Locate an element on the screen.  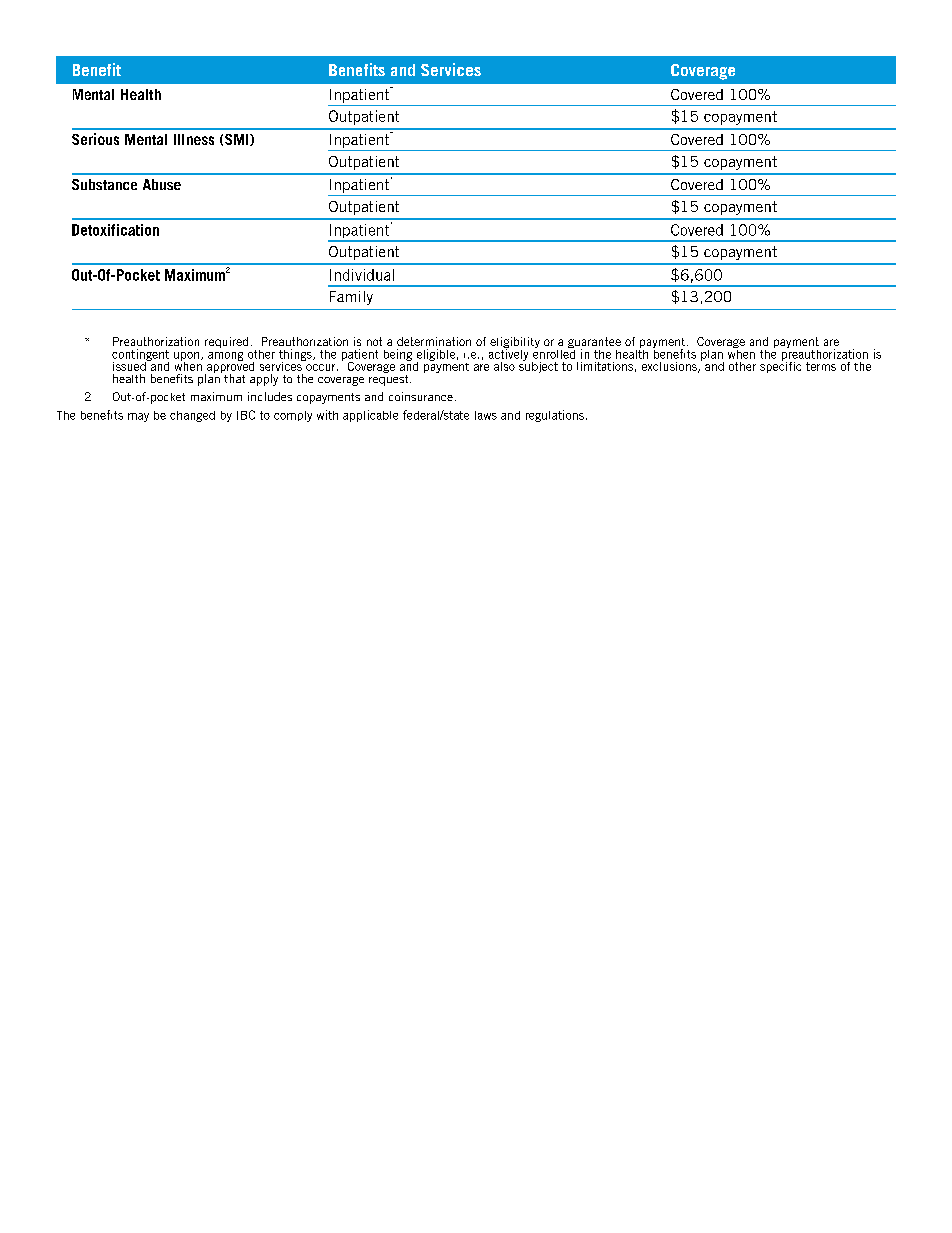
changed is located at coordinates (192, 416).
